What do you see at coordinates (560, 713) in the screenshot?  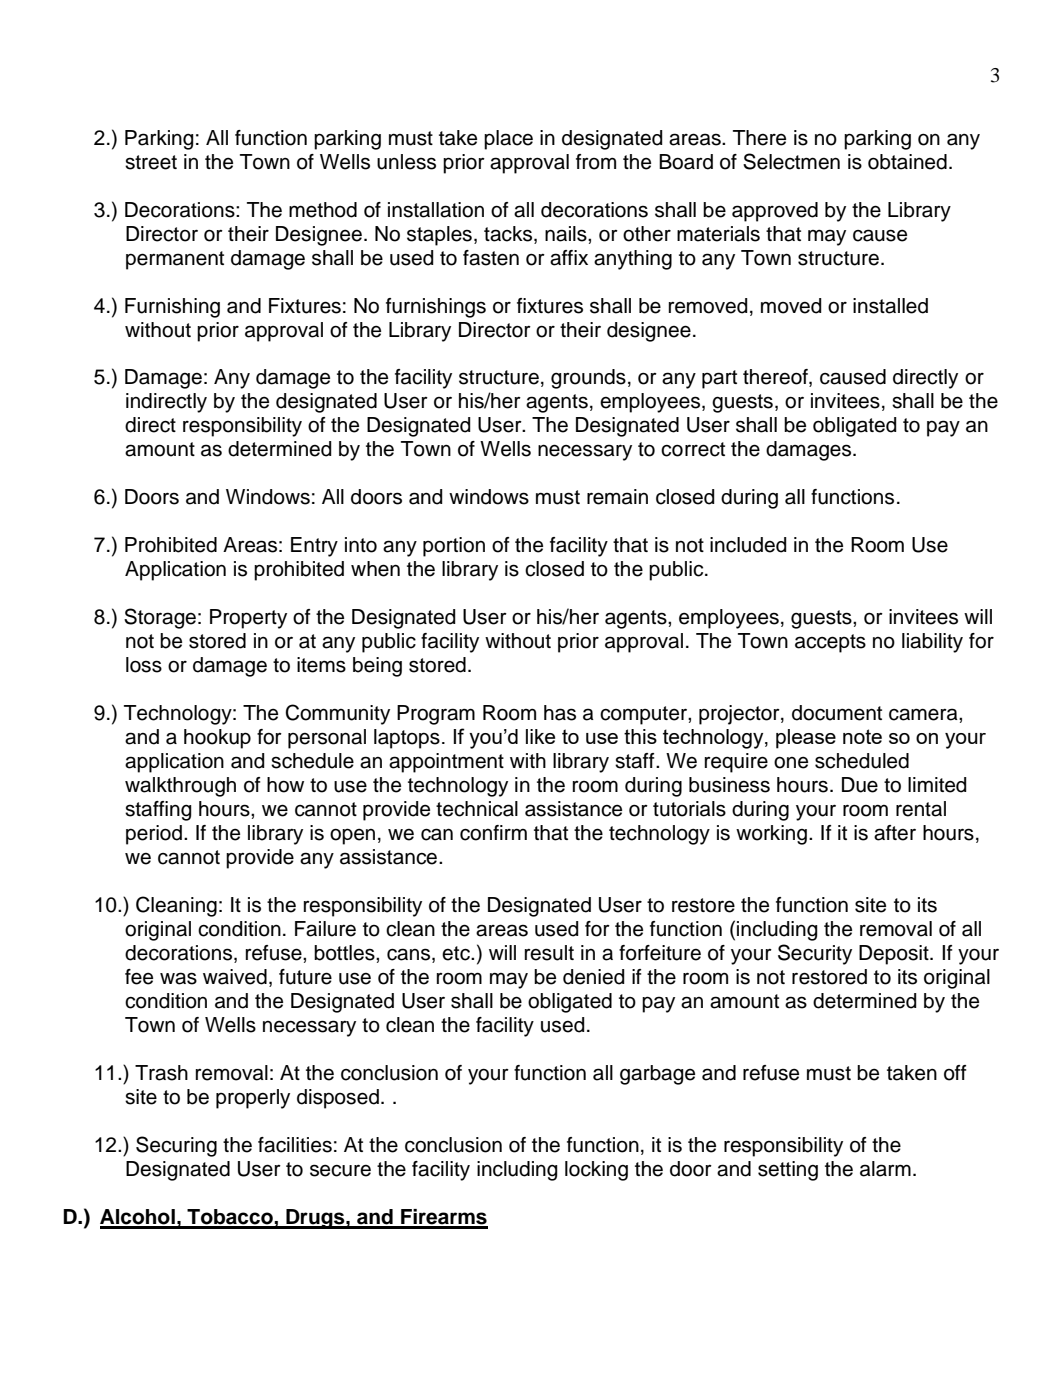 I see `has` at bounding box center [560, 713].
